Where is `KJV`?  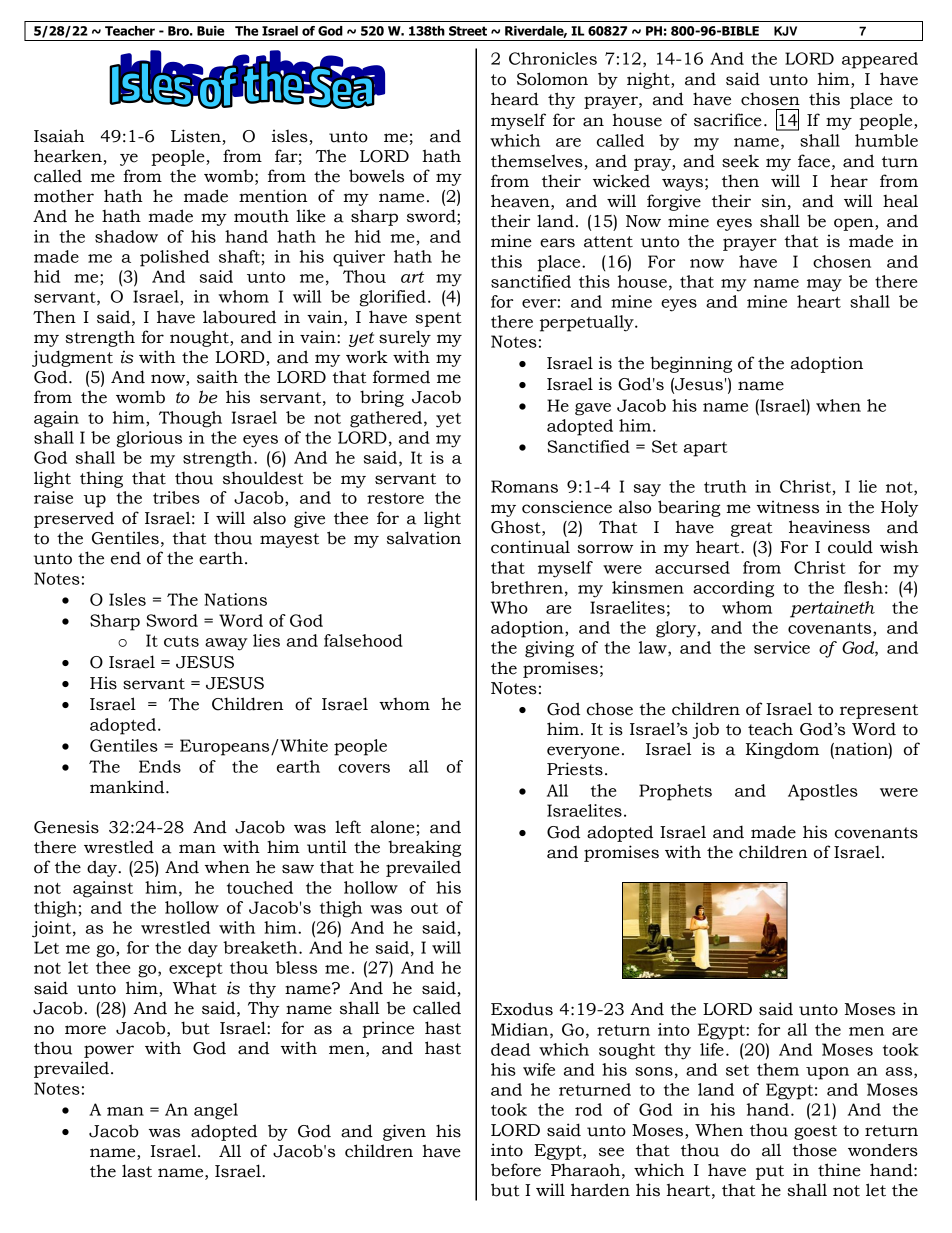
KJV is located at coordinates (785, 31).
